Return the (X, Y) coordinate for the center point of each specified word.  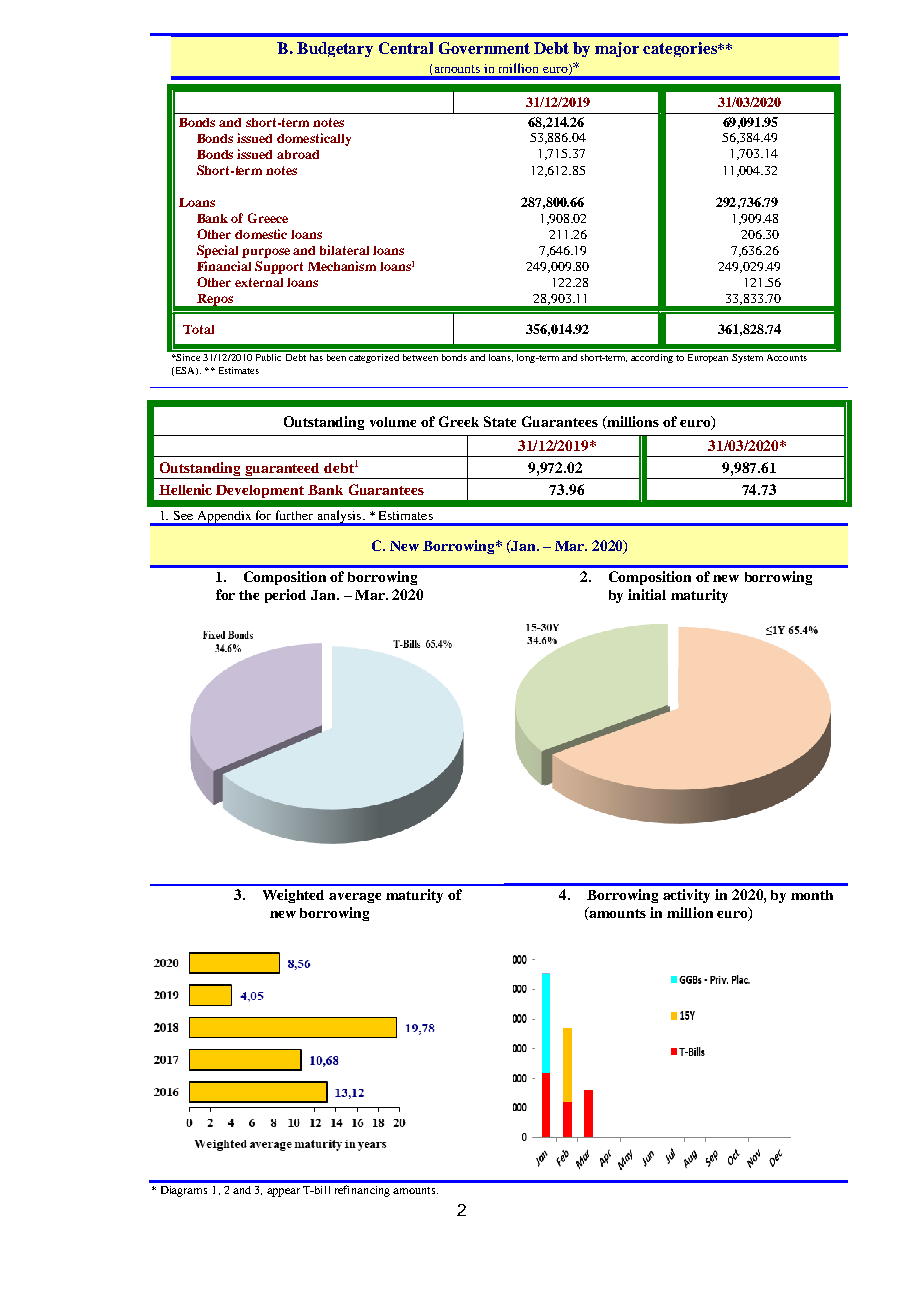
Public (269, 356)
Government (484, 48)
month (812, 895)
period (285, 596)
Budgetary (335, 49)
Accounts (786, 356)
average (355, 898)
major (617, 49)
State (500, 421)
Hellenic (185, 489)
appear (283, 1192)
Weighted (293, 896)
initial (647, 594)
